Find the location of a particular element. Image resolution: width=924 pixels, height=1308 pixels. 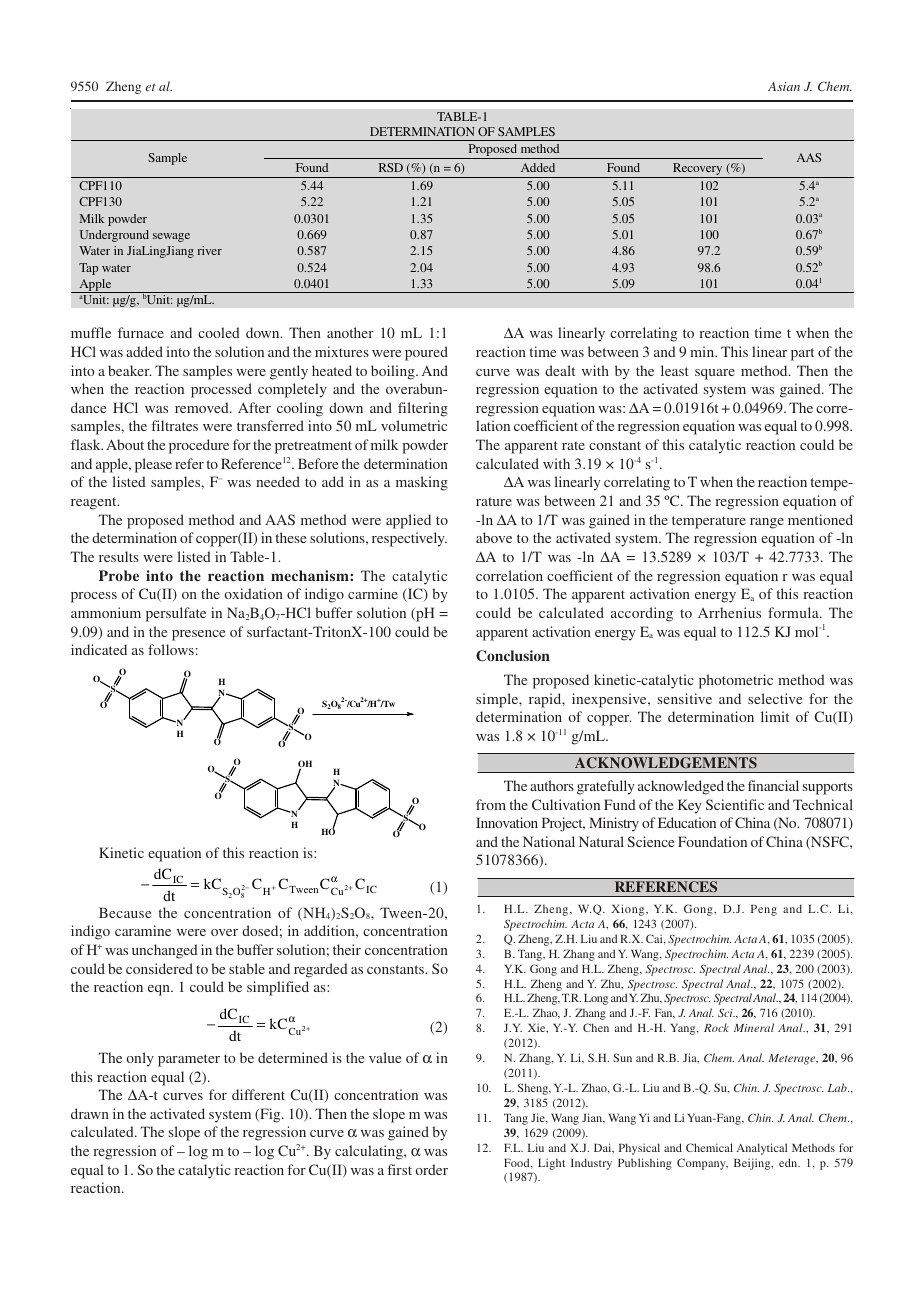

Conclusion is located at coordinates (513, 656).
